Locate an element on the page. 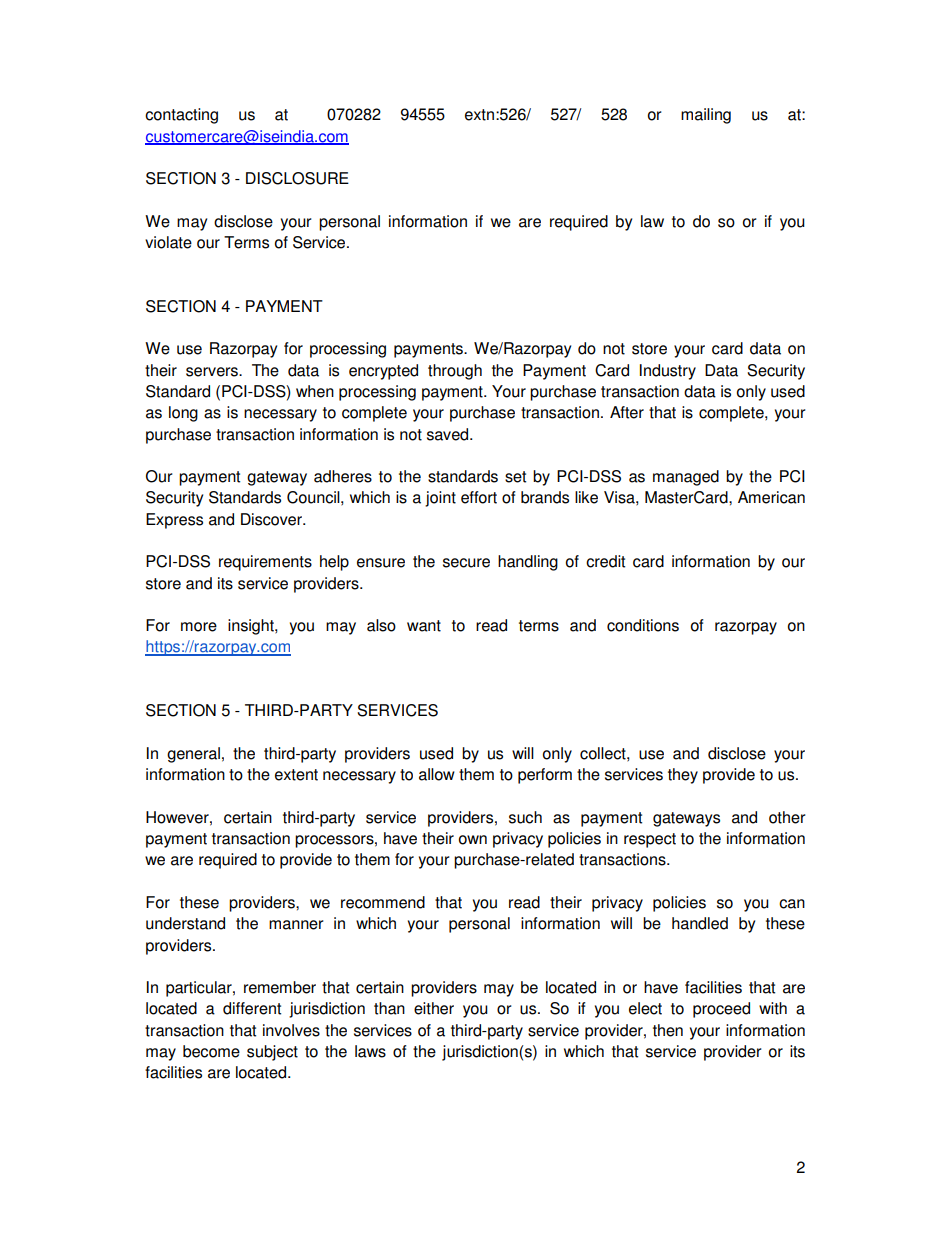  they is located at coordinates (683, 776).
